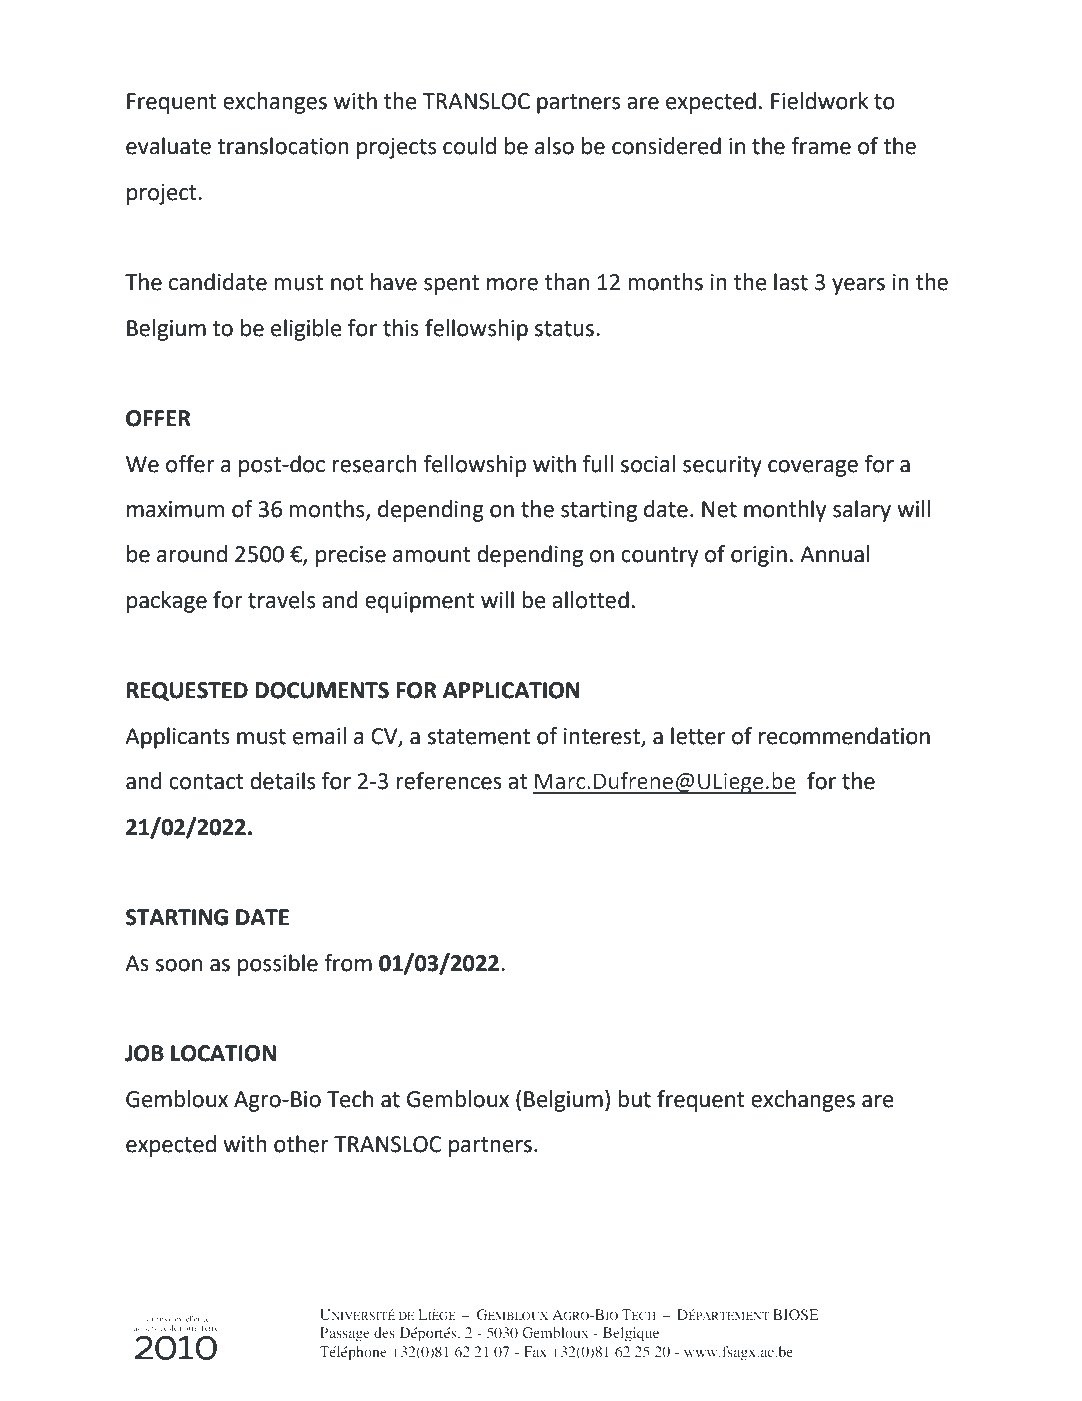 The height and width of the screenshot is (1401, 1082). What do you see at coordinates (535, 1351) in the screenshot?
I see `Fax` at bounding box center [535, 1351].
